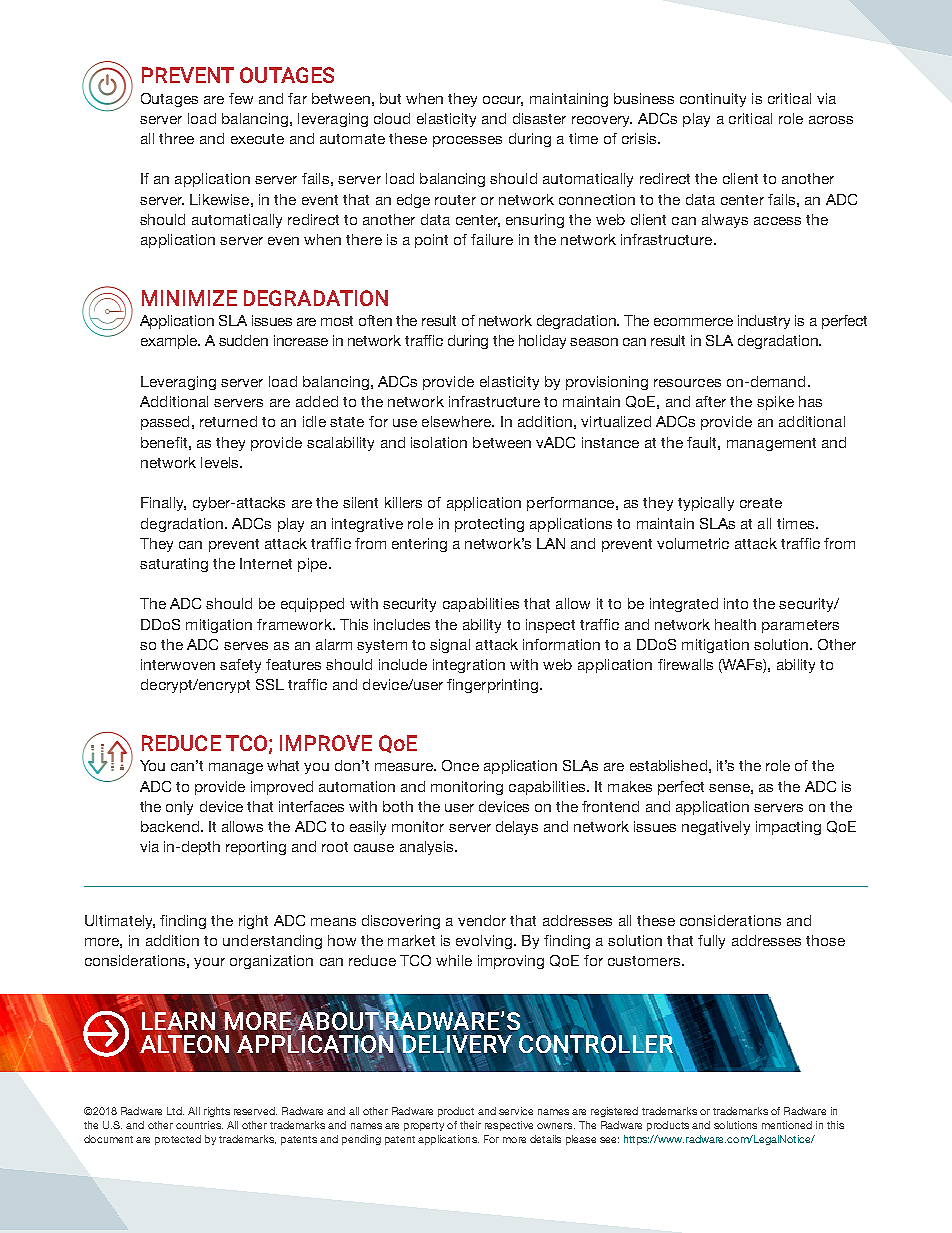 Image resolution: width=952 pixels, height=1233 pixels. I want to click on mentioned, so click(787, 1125).
